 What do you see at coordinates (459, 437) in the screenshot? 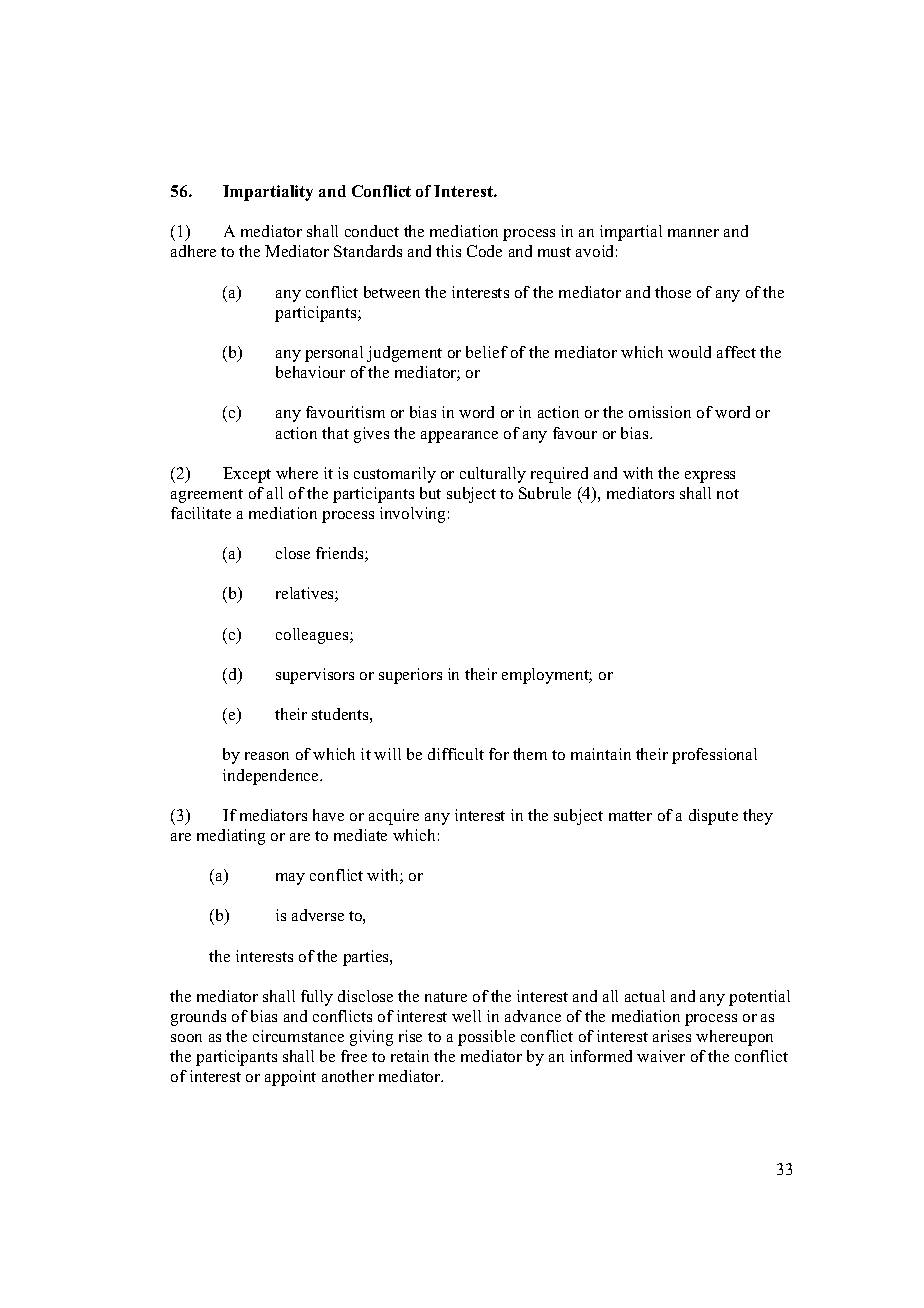
I see `appearance` at bounding box center [459, 437].
